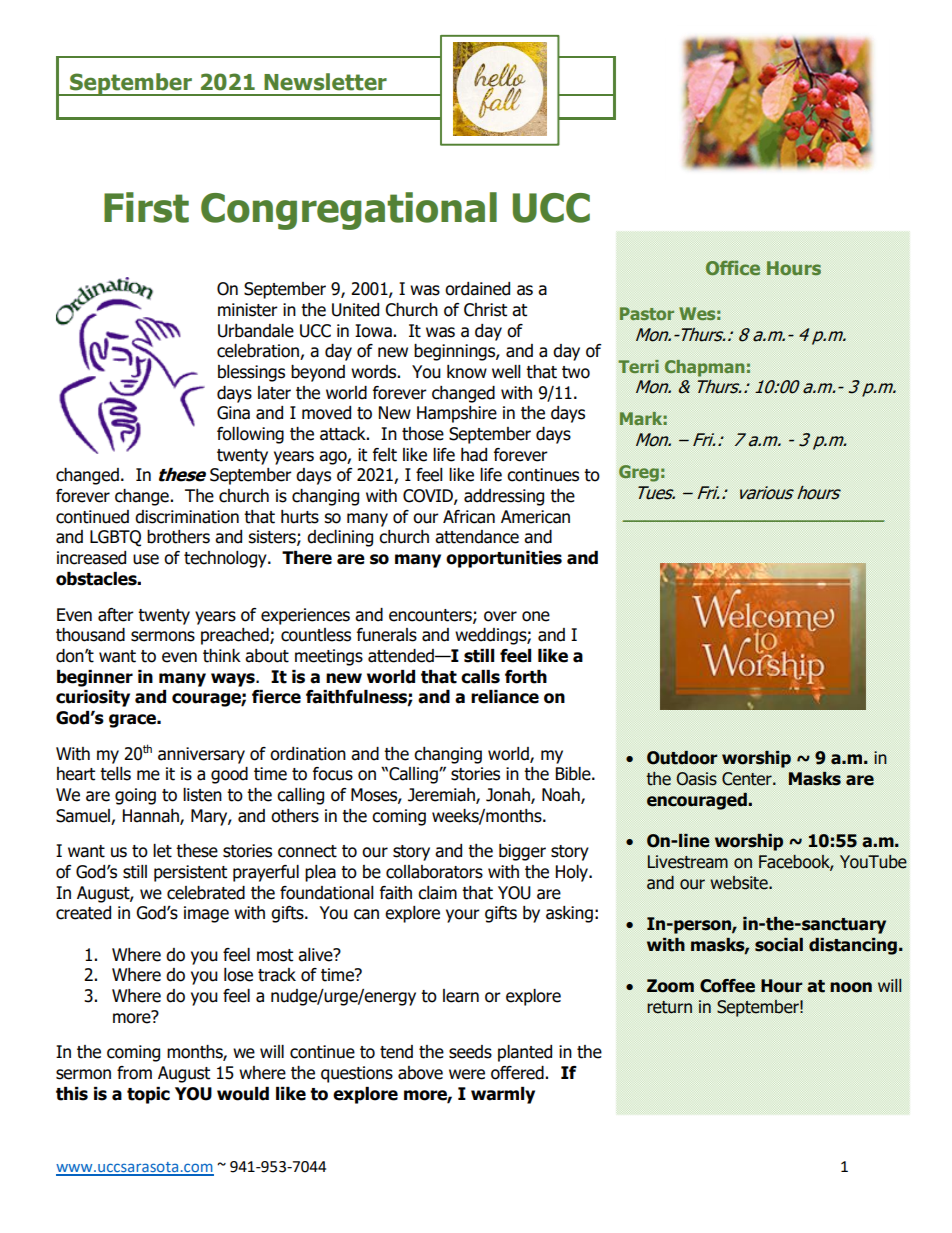  I want to click on Chapman, so click(705, 368).
